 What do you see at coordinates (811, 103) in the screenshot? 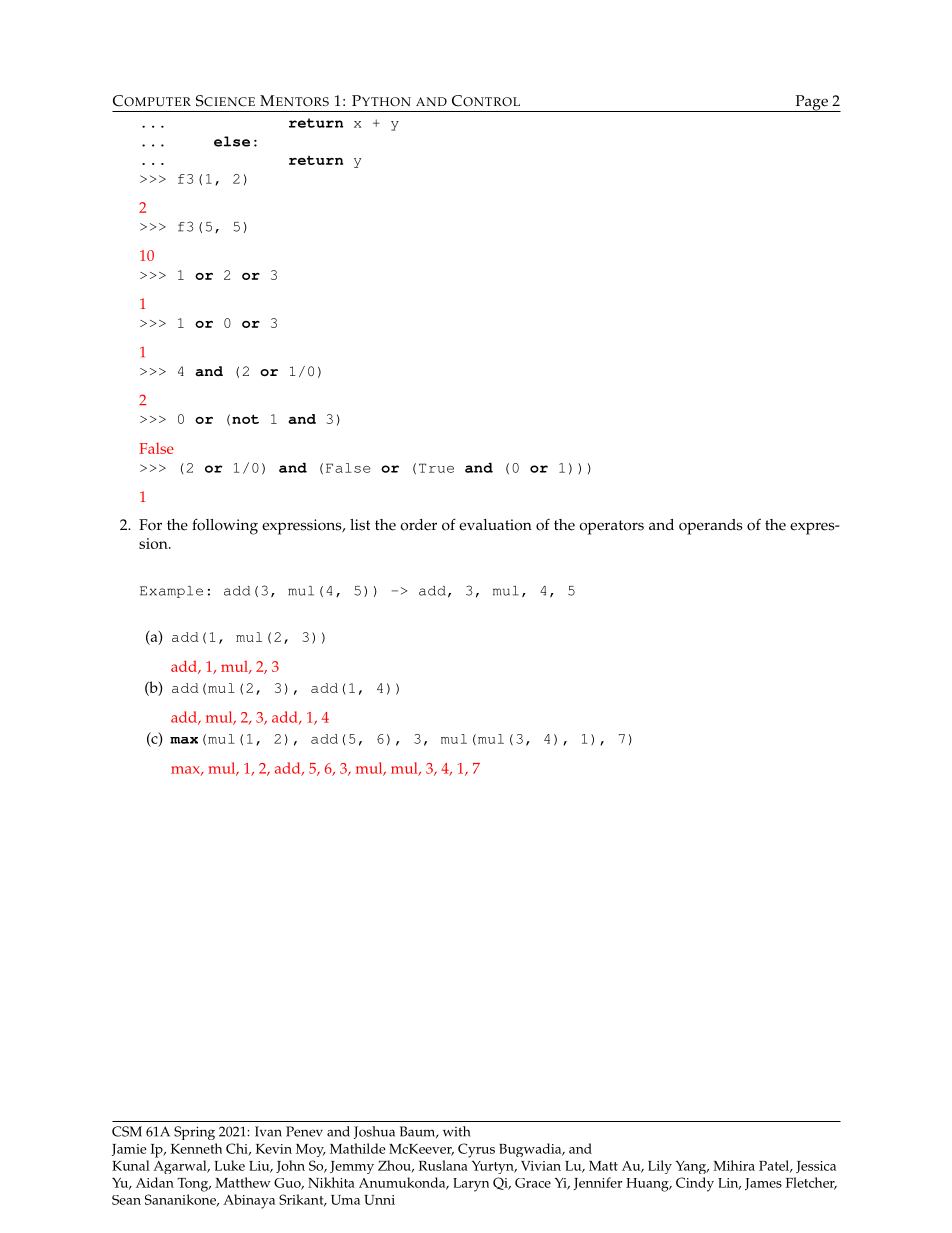
I see `Page` at bounding box center [811, 103].
